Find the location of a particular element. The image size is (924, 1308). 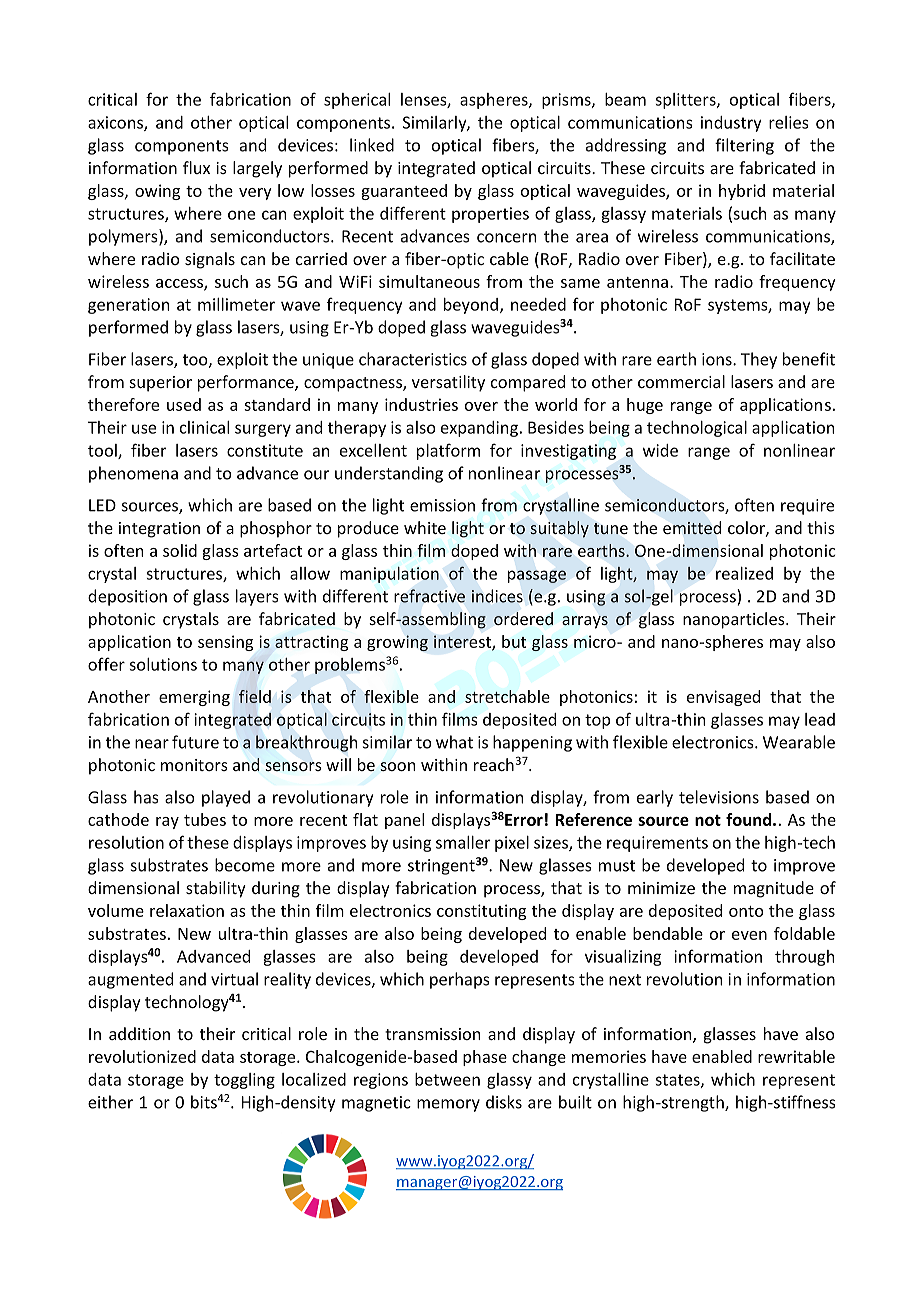

wide is located at coordinates (660, 450).
